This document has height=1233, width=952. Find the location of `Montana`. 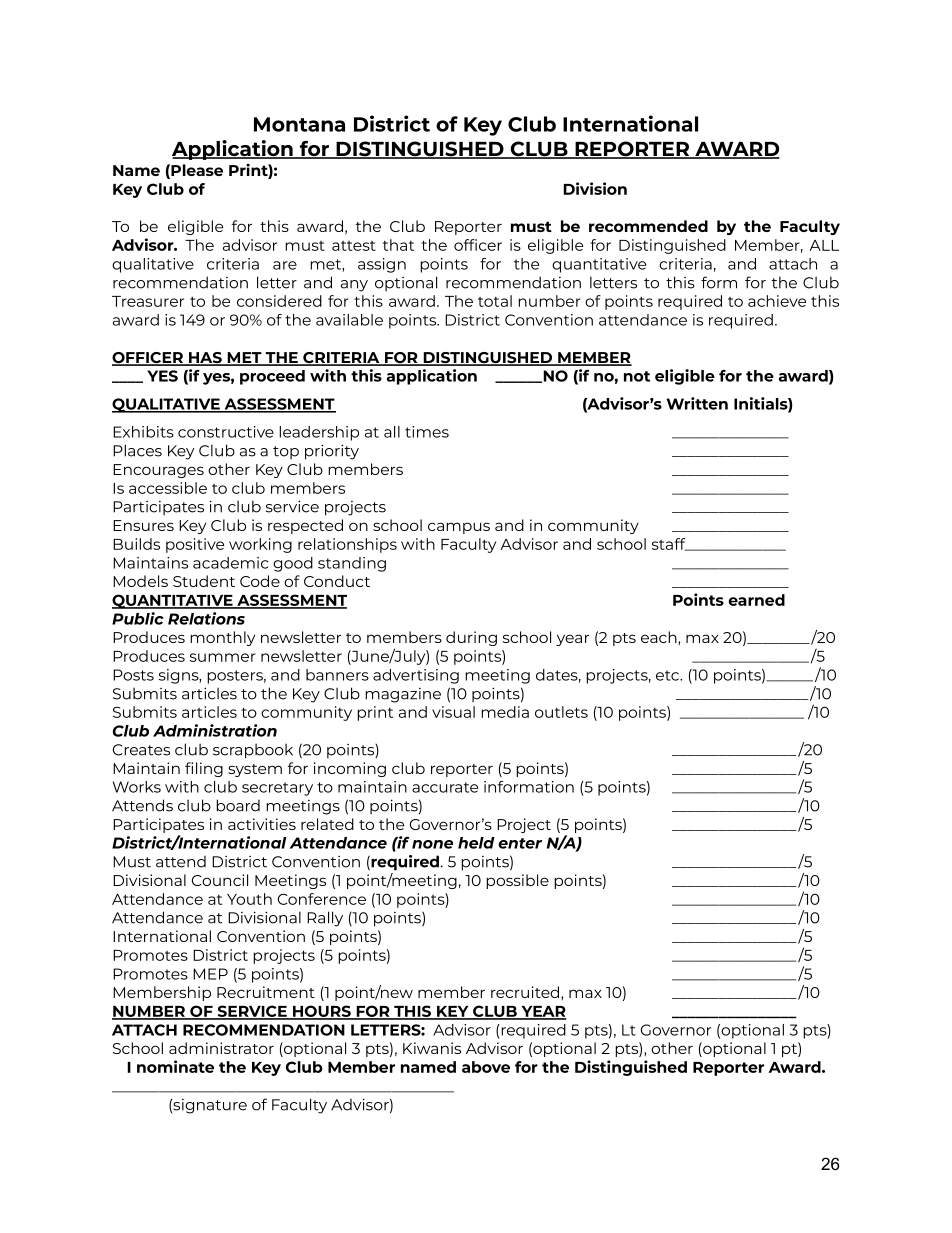

Montana is located at coordinates (299, 124).
